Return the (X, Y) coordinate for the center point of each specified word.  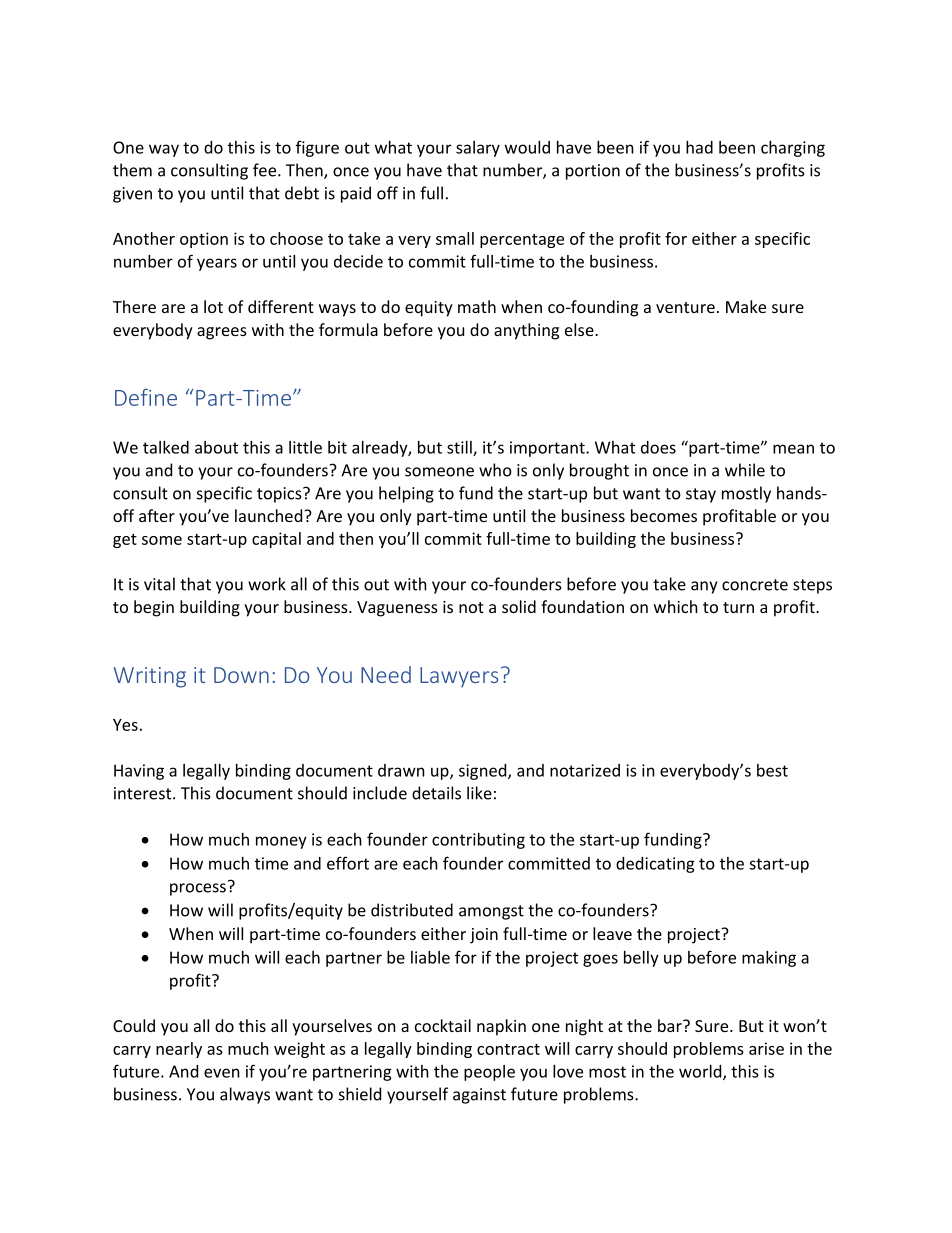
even (222, 1073)
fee (266, 170)
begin (154, 608)
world (701, 1072)
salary (478, 149)
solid (519, 606)
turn (738, 607)
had (699, 147)
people (489, 1073)
